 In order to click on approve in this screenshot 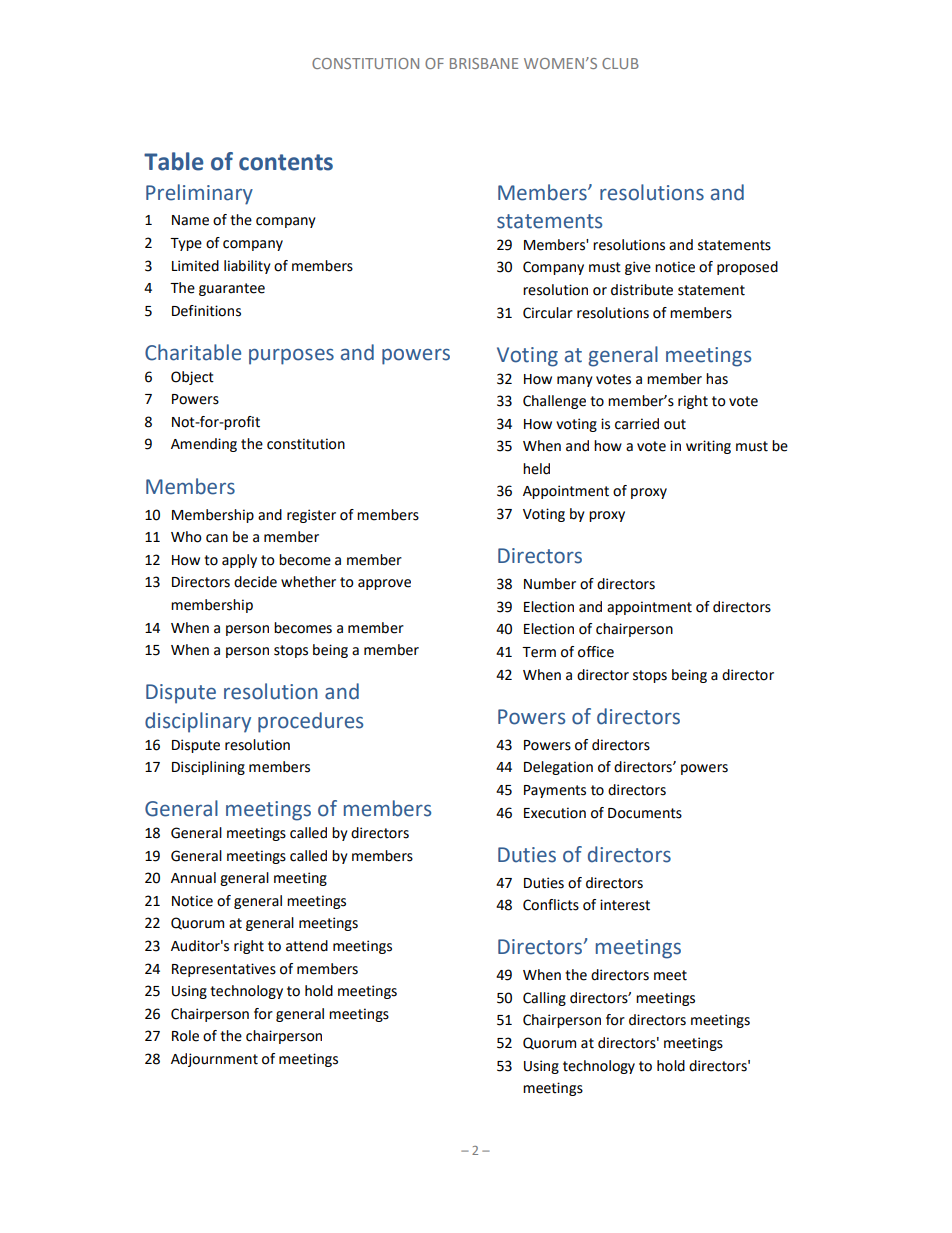, I will do `click(384, 584)`.
